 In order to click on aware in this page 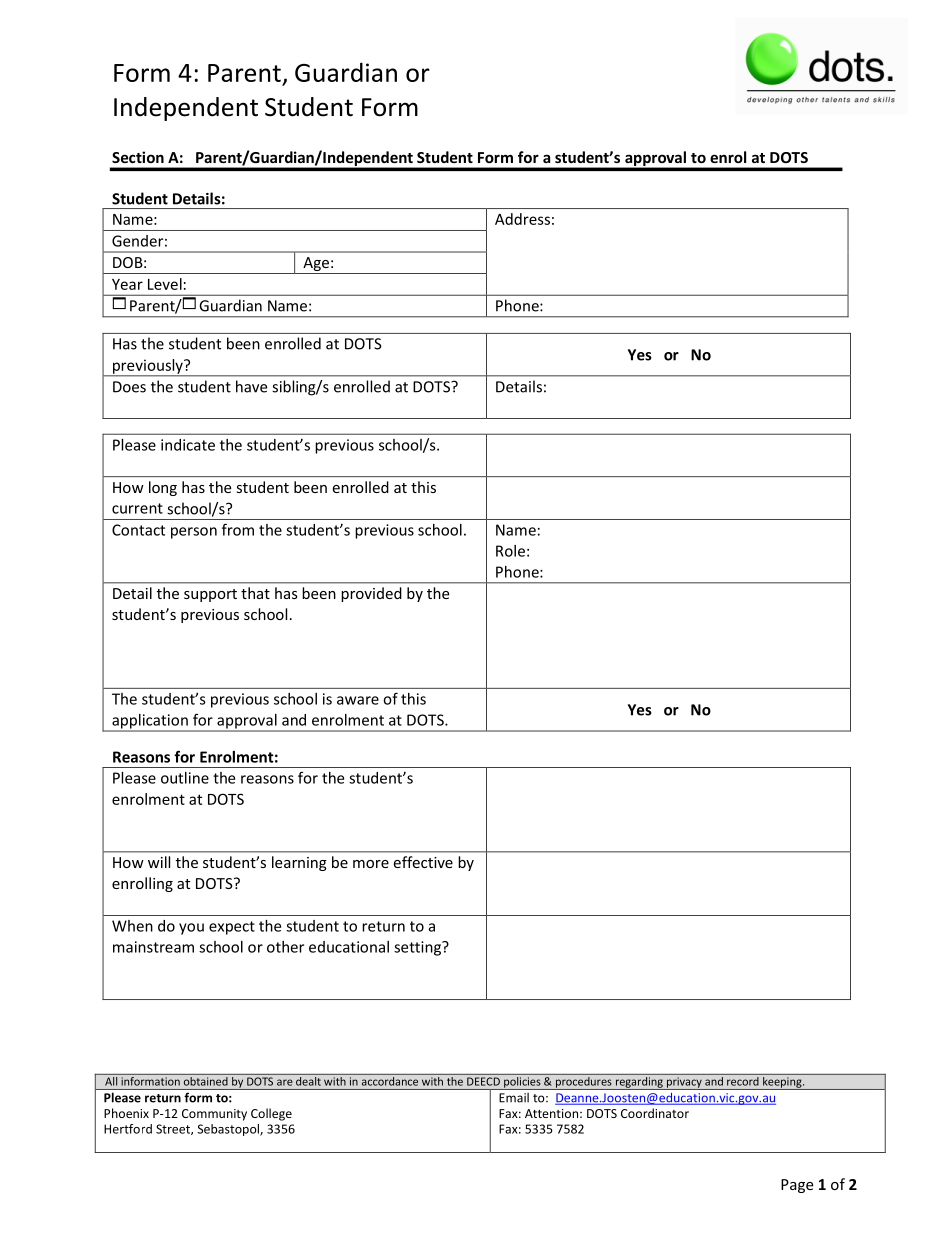, I will do `click(358, 700)`.
